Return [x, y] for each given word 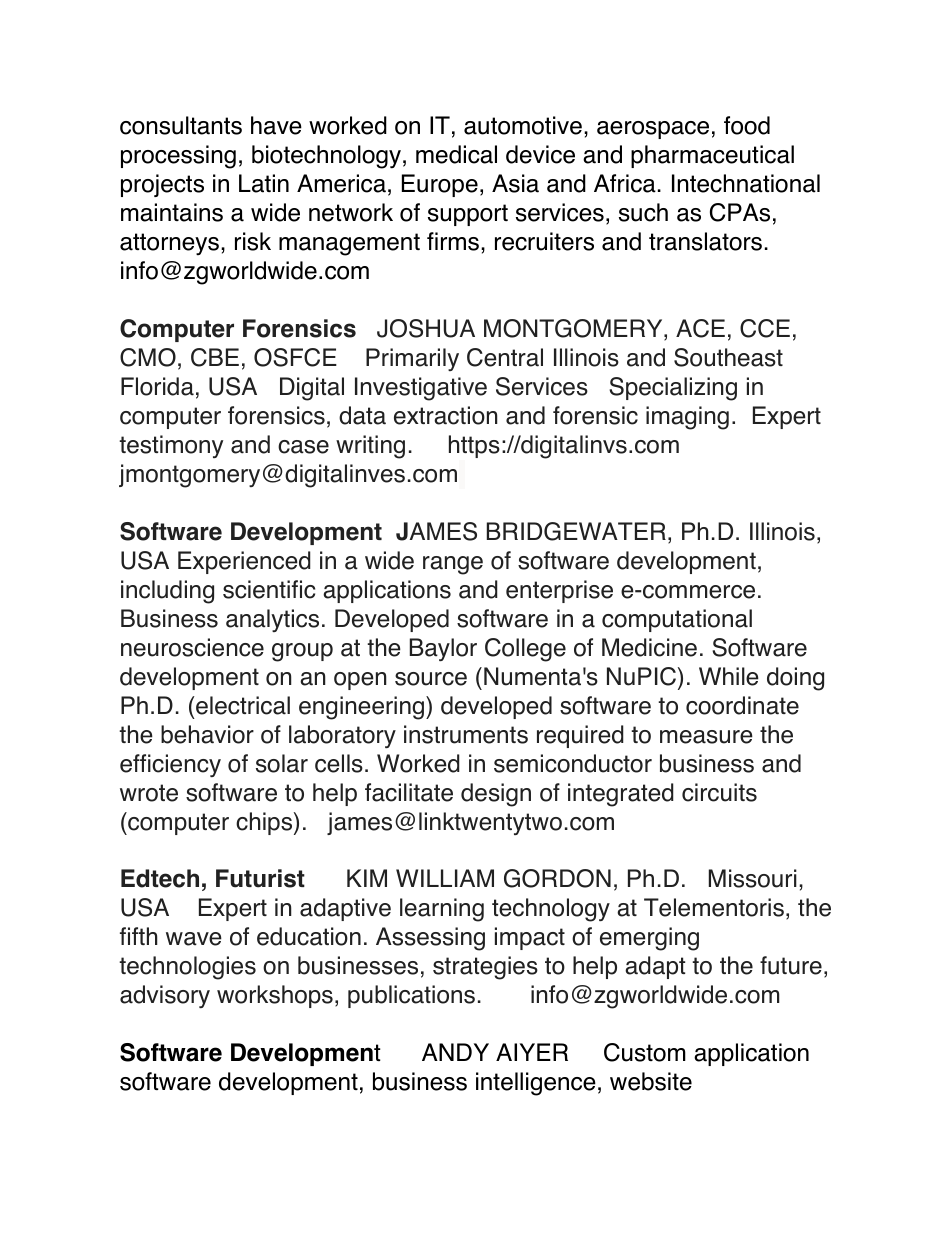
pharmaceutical [712, 156]
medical [456, 154]
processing [178, 157]
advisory [165, 996]
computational [677, 620]
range [453, 565]
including [167, 592]
